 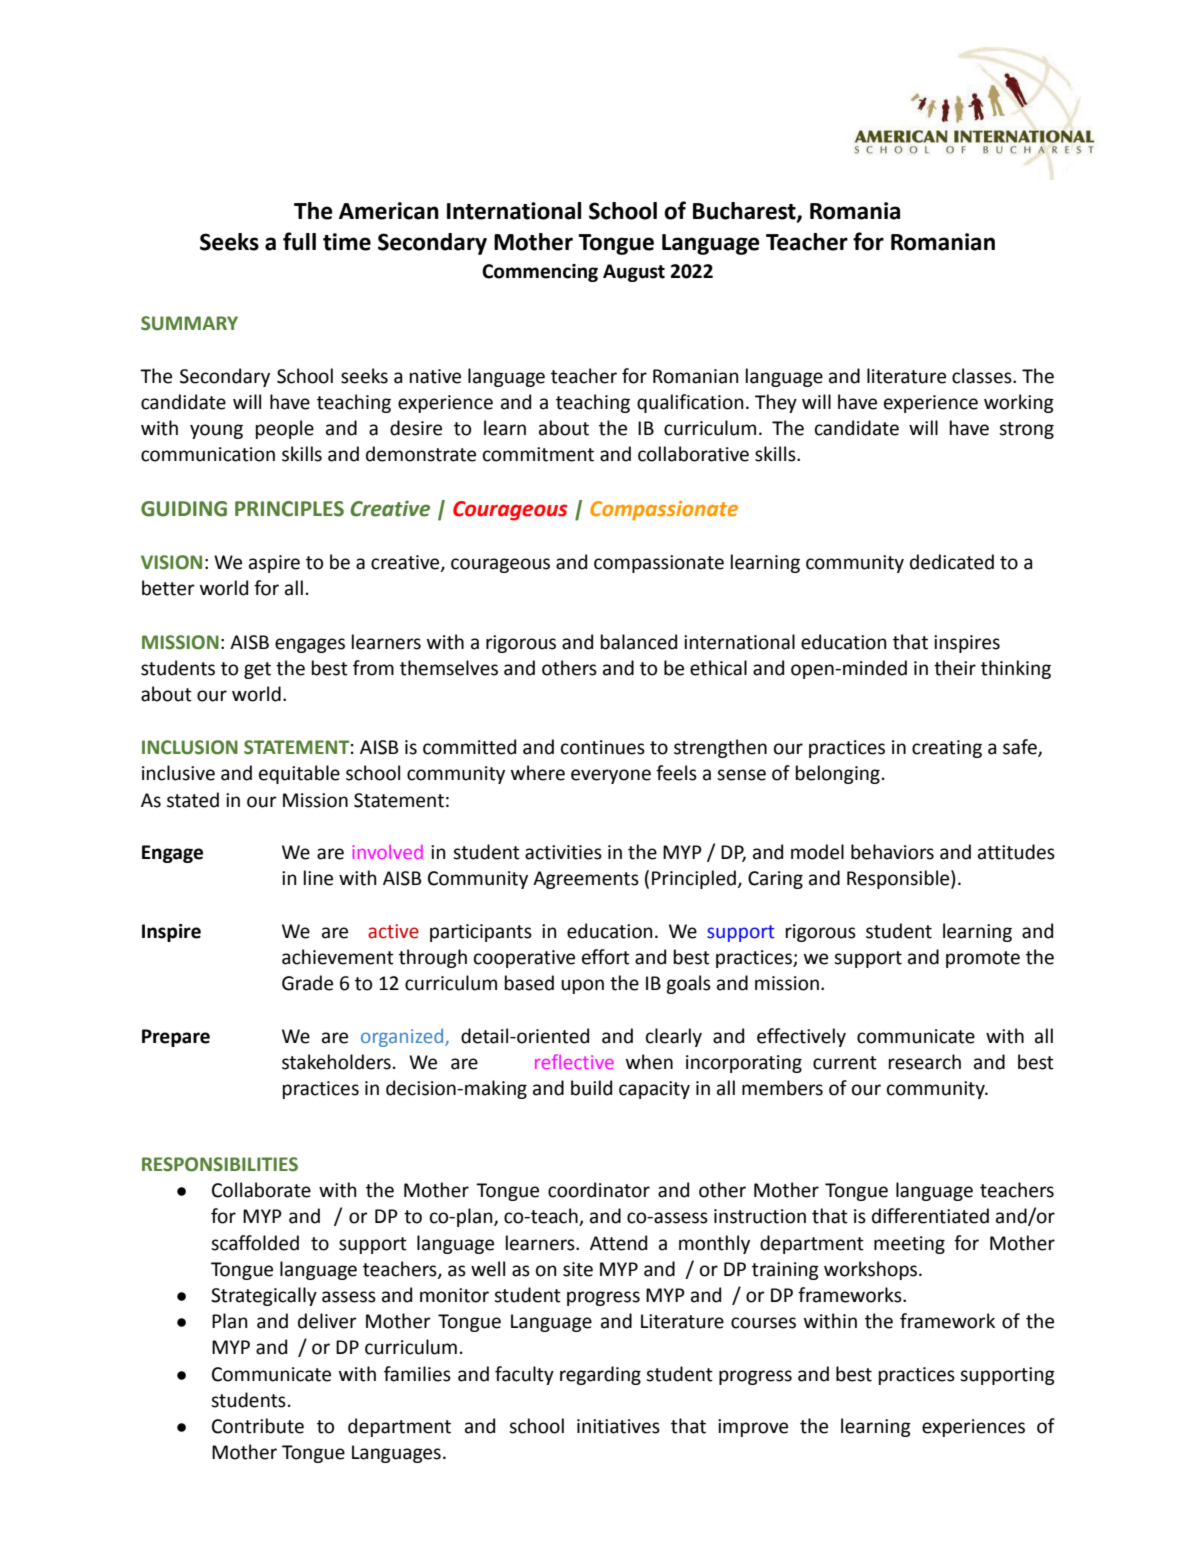 I want to click on get, so click(x=257, y=670).
